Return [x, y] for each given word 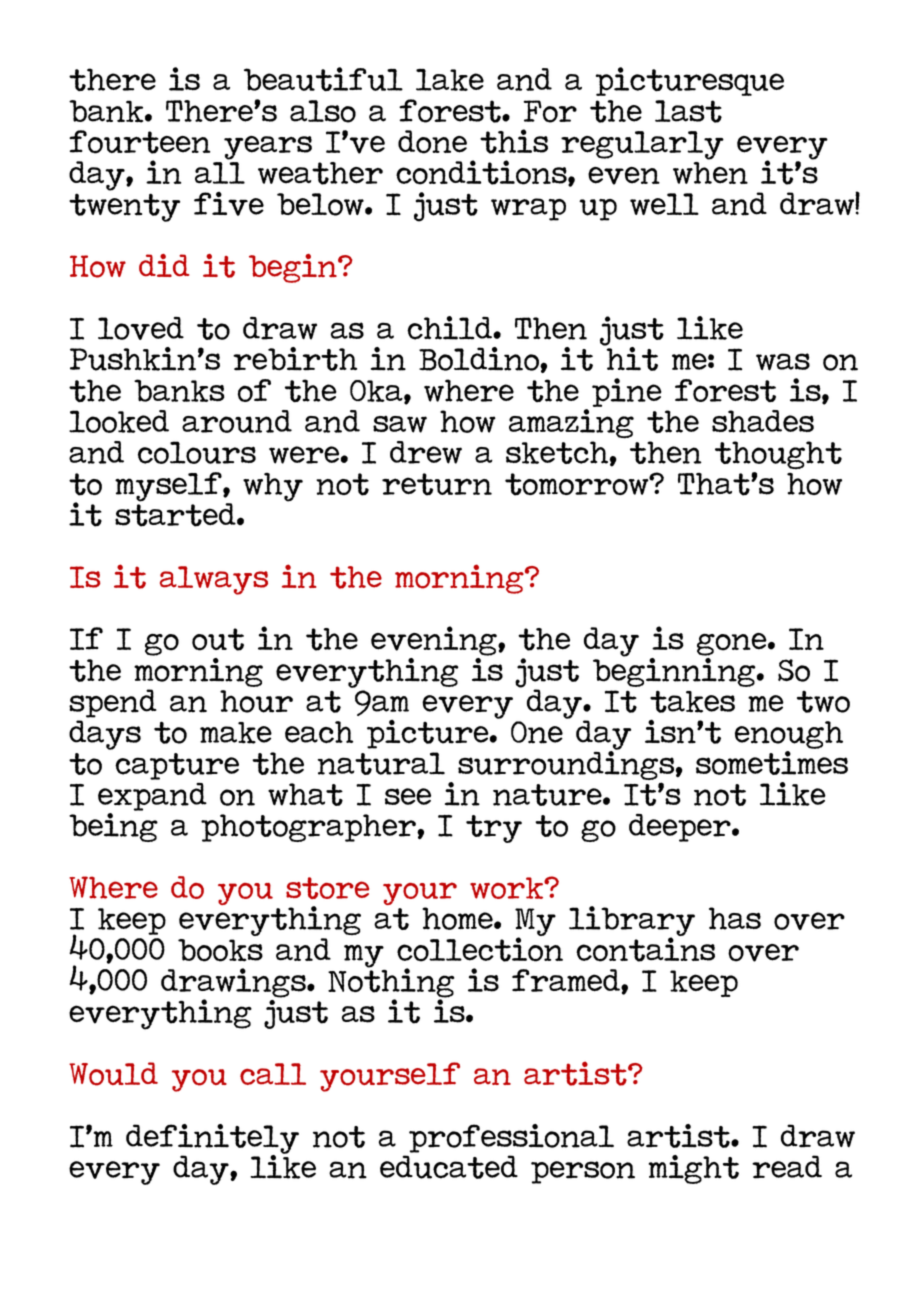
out [218, 639]
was [783, 362]
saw [400, 424]
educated [449, 1167]
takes [692, 701]
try [494, 829]
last [688, 111]
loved [141, 328]
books [220, 950]
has [735, 918]
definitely [212, 1140]
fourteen [139, 142]
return [437, 484]
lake [450, 80]
